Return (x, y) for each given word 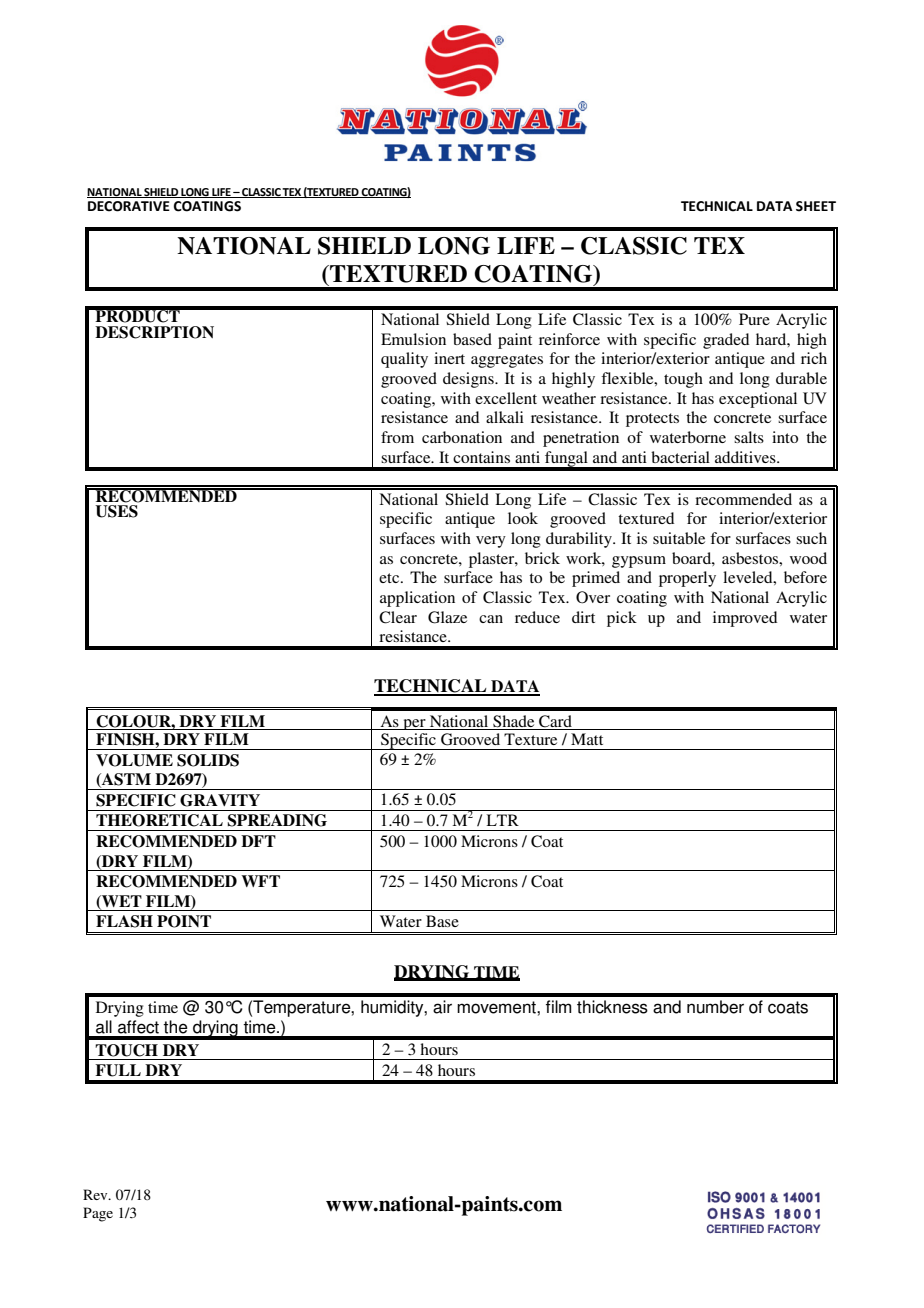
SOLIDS (208, 760)
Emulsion (413, 339)
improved (745, 619)
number (715, 1007)
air (442, 1007)
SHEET (816, 206)
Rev (96, 1194)
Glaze (447, 617)
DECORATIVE (129, 206)
